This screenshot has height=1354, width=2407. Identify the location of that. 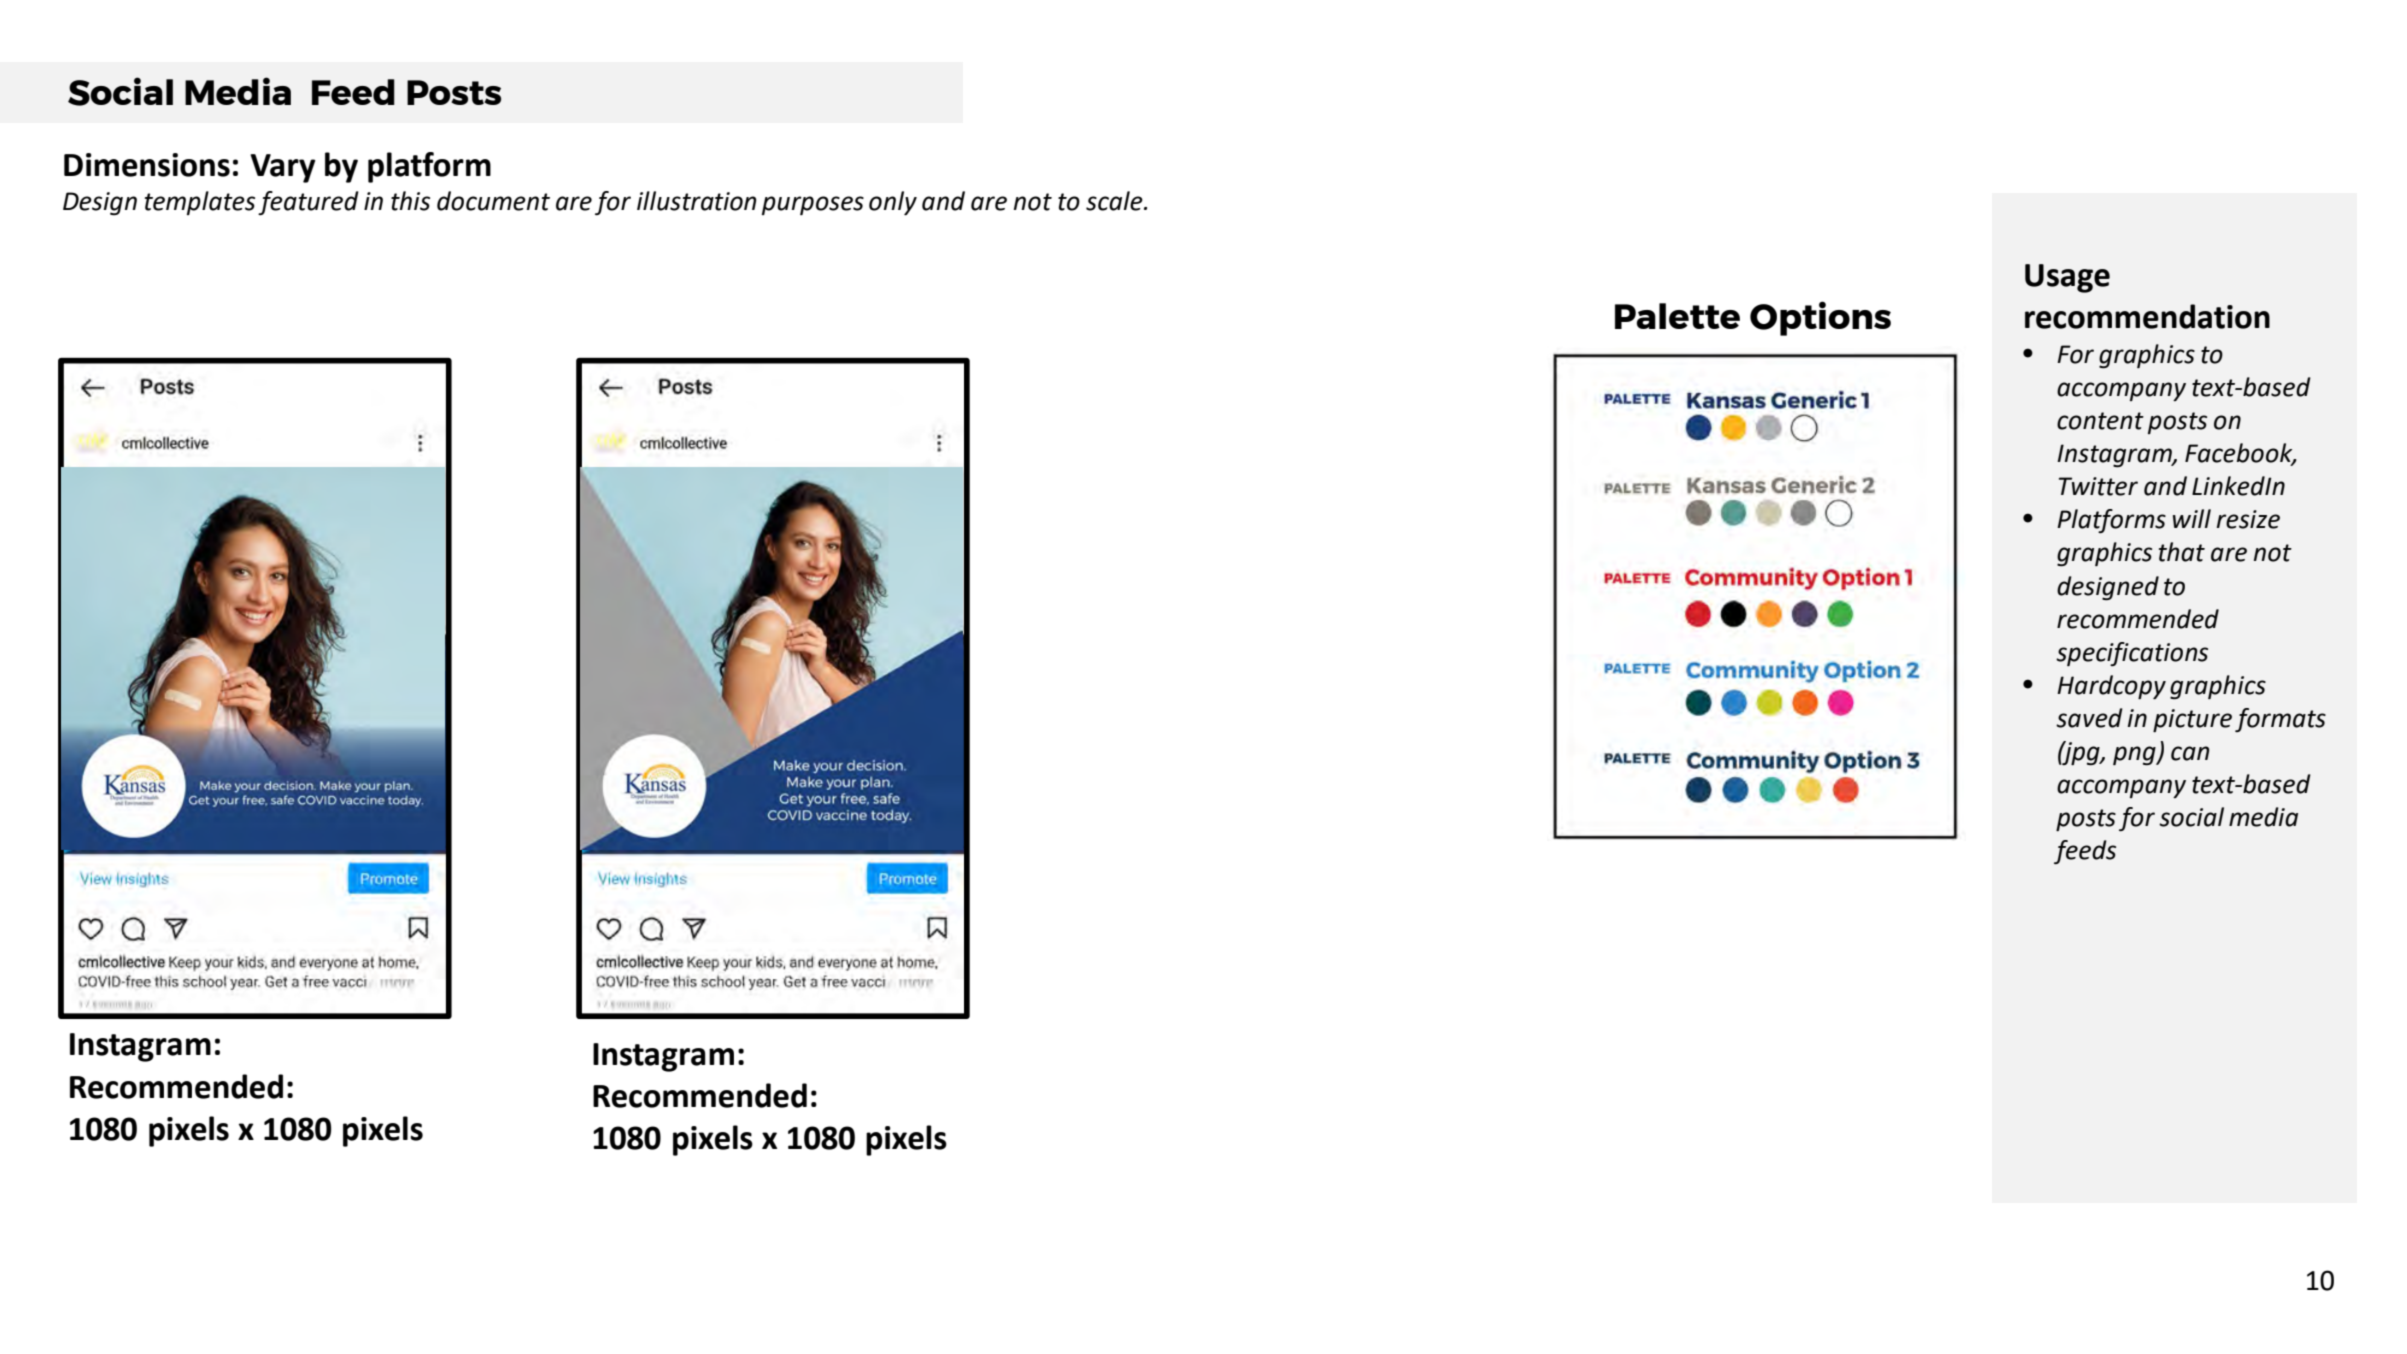
(2182, 552).
